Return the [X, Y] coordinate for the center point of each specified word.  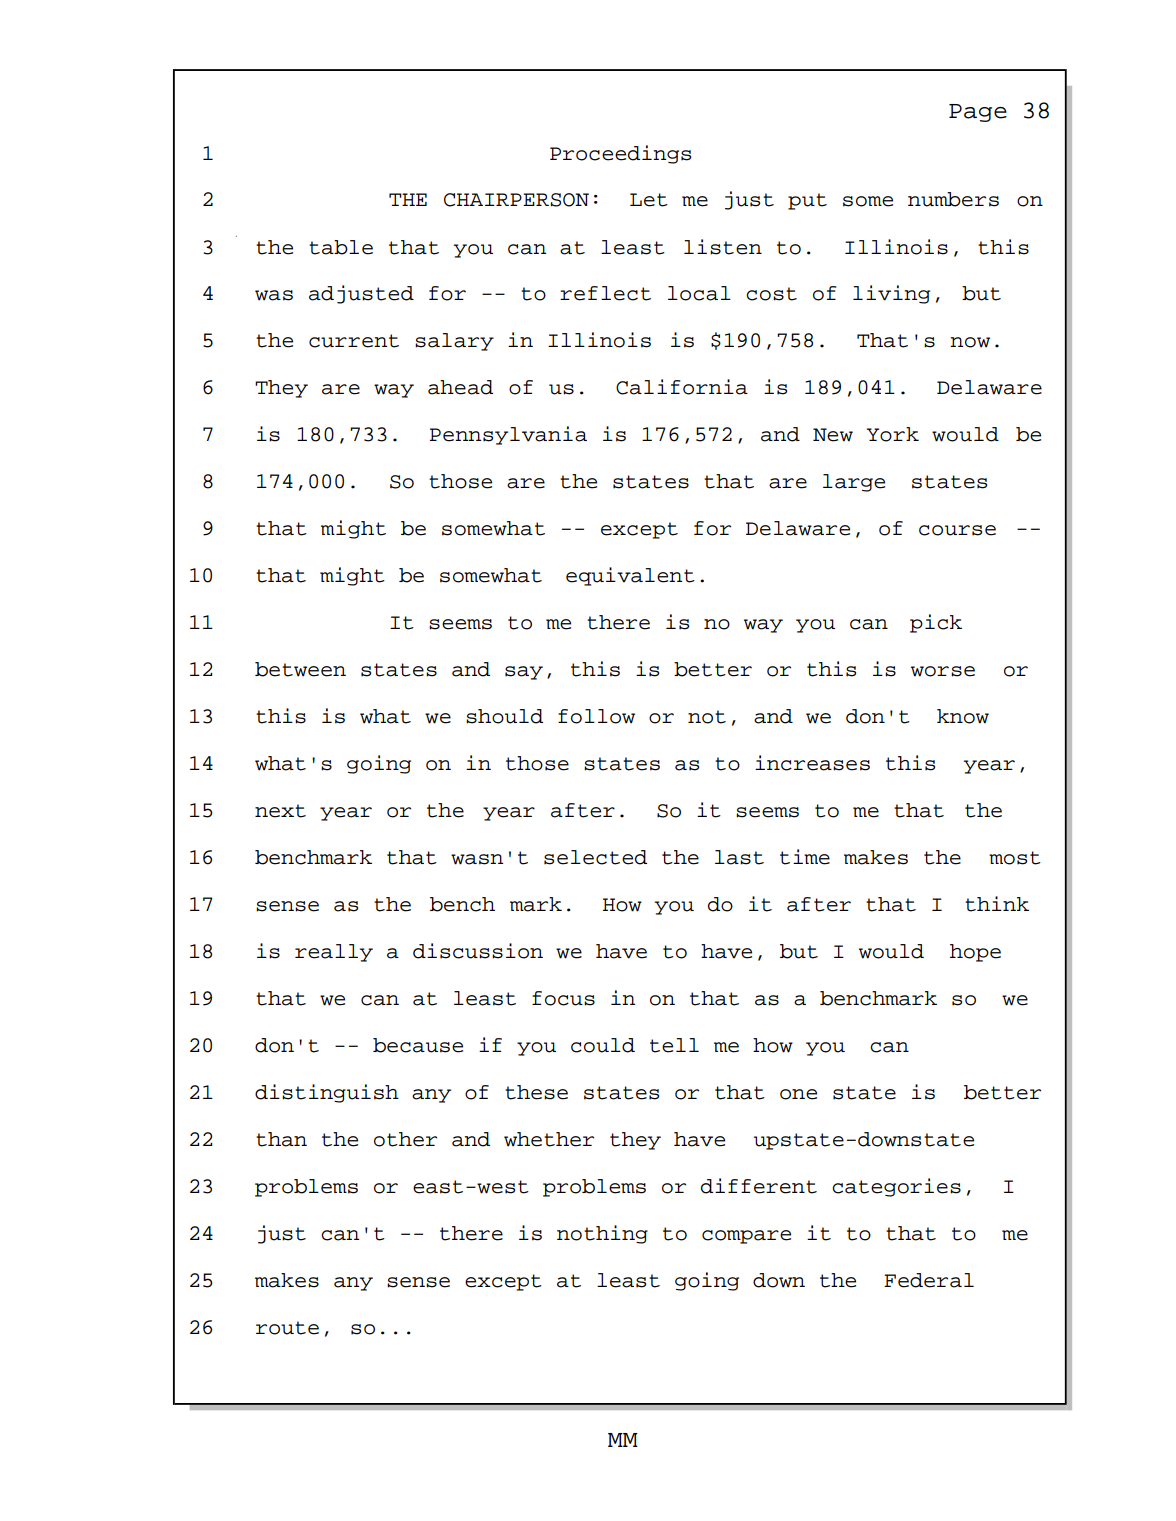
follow [596, 716]
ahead [460, 387]
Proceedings [620, 154]
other [405, 1139]
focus [563, 998]
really [334, 953]
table [341, 247]
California [682, 387]
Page [978, 113]
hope [975, 953]
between [300, 669]
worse [943, 671]
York [893, 434]
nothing [602, 1234]
